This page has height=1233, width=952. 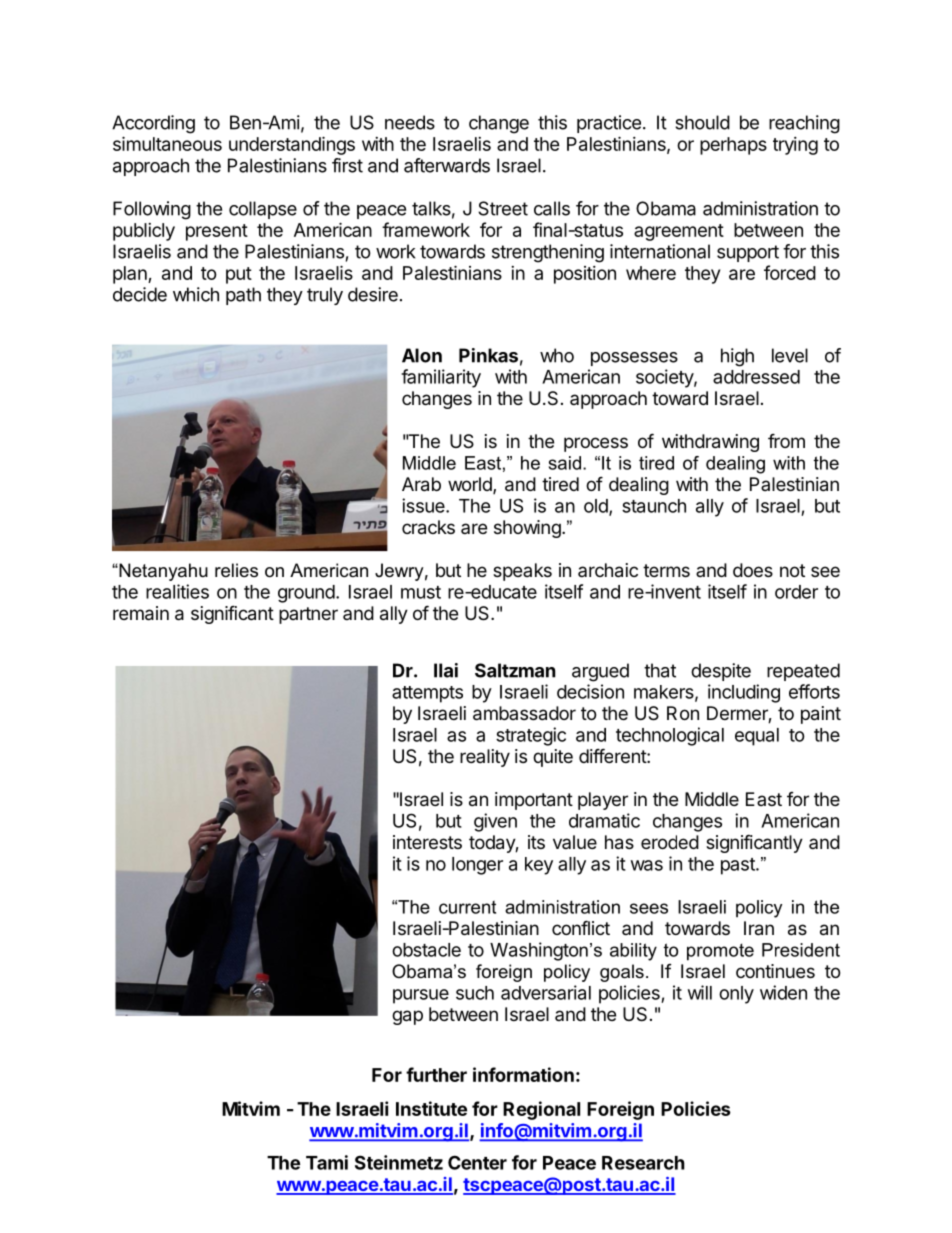 What do you see at coordinates (447, 165) in the page?
I see `afterwards` at bounding box center [447, 165].
